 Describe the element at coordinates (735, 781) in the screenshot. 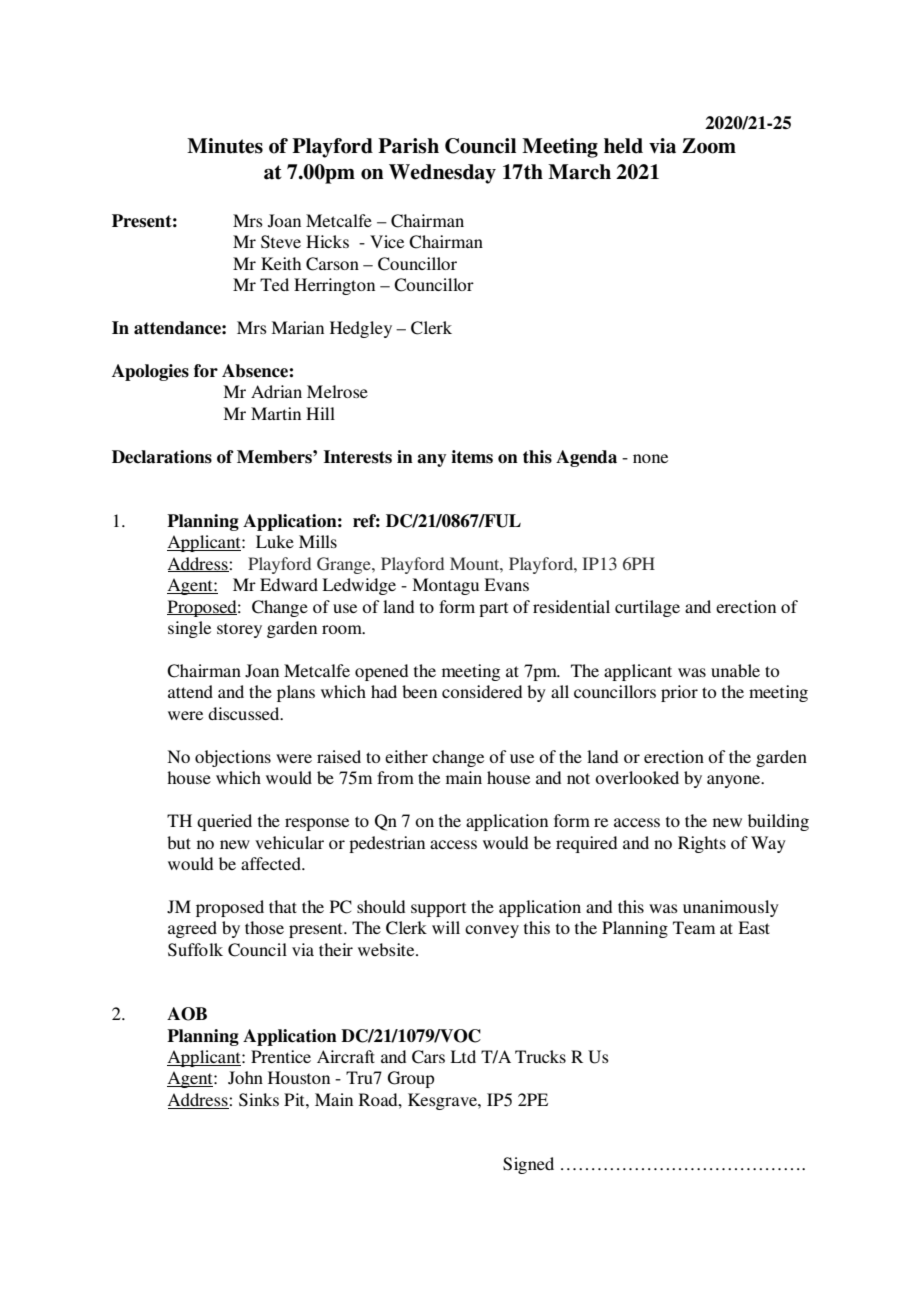

I see `anyone` at that location.
